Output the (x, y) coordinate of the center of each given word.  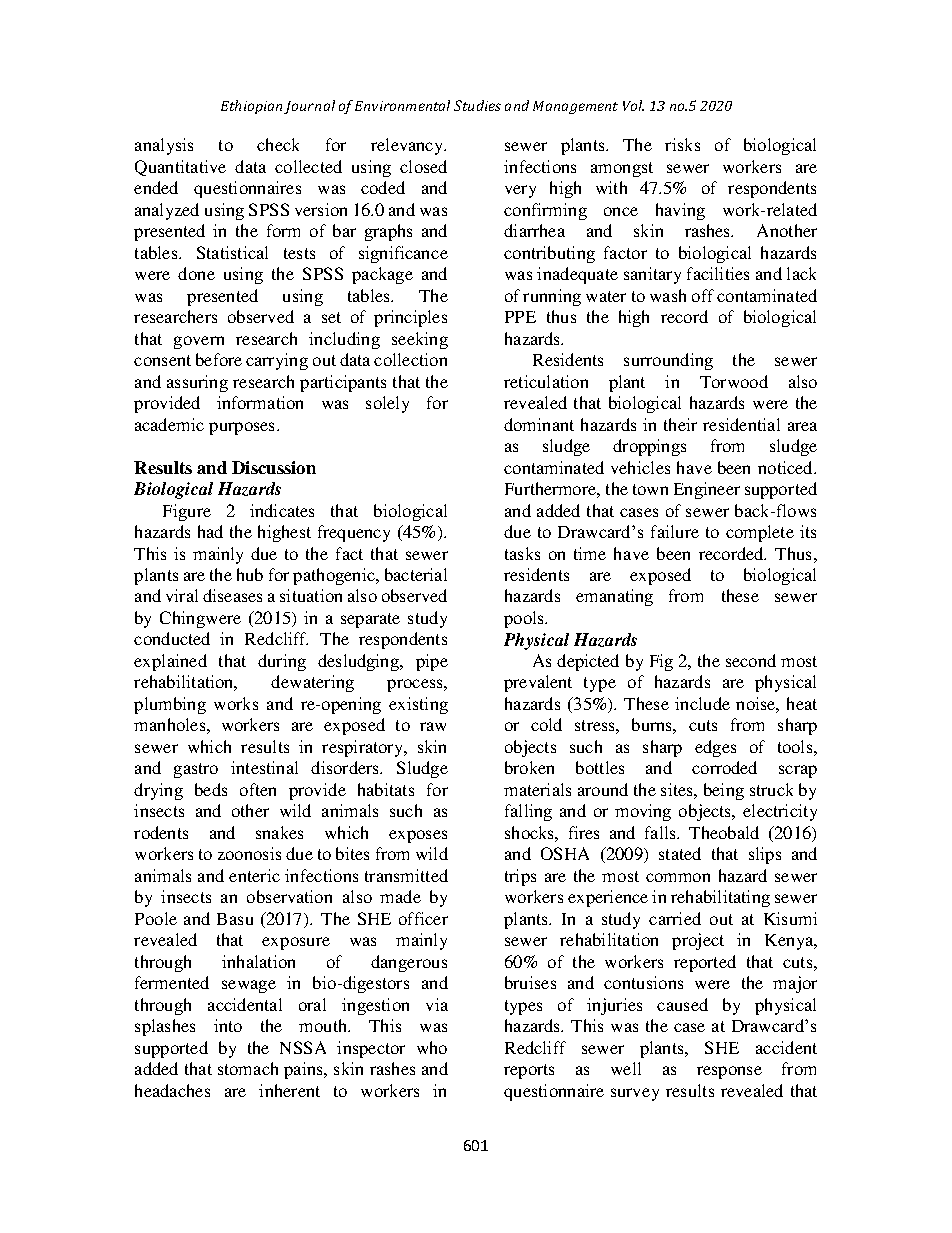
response (729, 1072)
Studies (477, 105)
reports (529, 1071)
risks (682, 144)
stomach (248, 1068)
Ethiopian (251, 107)
